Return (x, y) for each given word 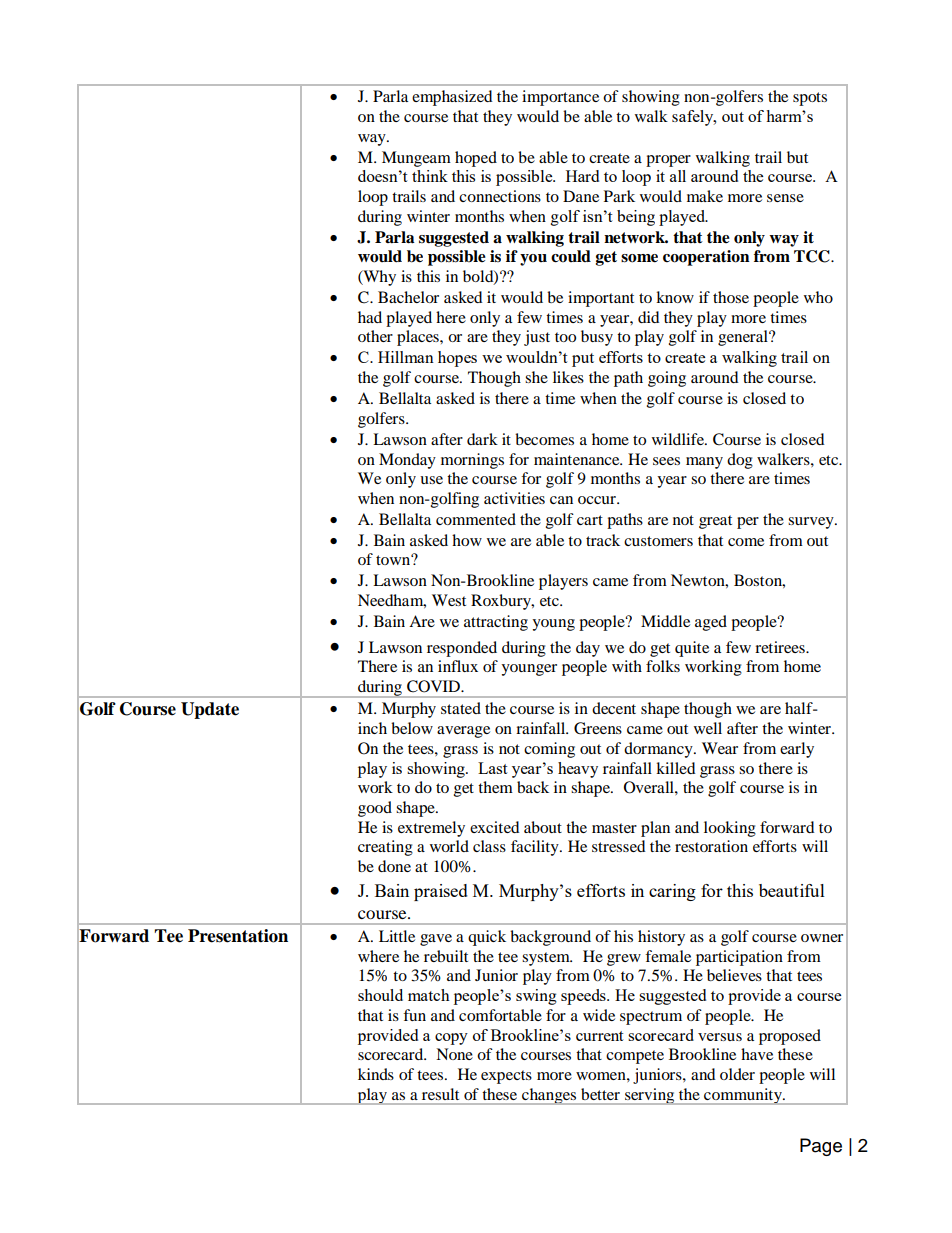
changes (549, 1096)
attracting (496, 623)
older (737, 1074)
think (430, 176)
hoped (476, 159)
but (797, 157)
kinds (376, 1074)
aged (711, 623)
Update (210, 710)
